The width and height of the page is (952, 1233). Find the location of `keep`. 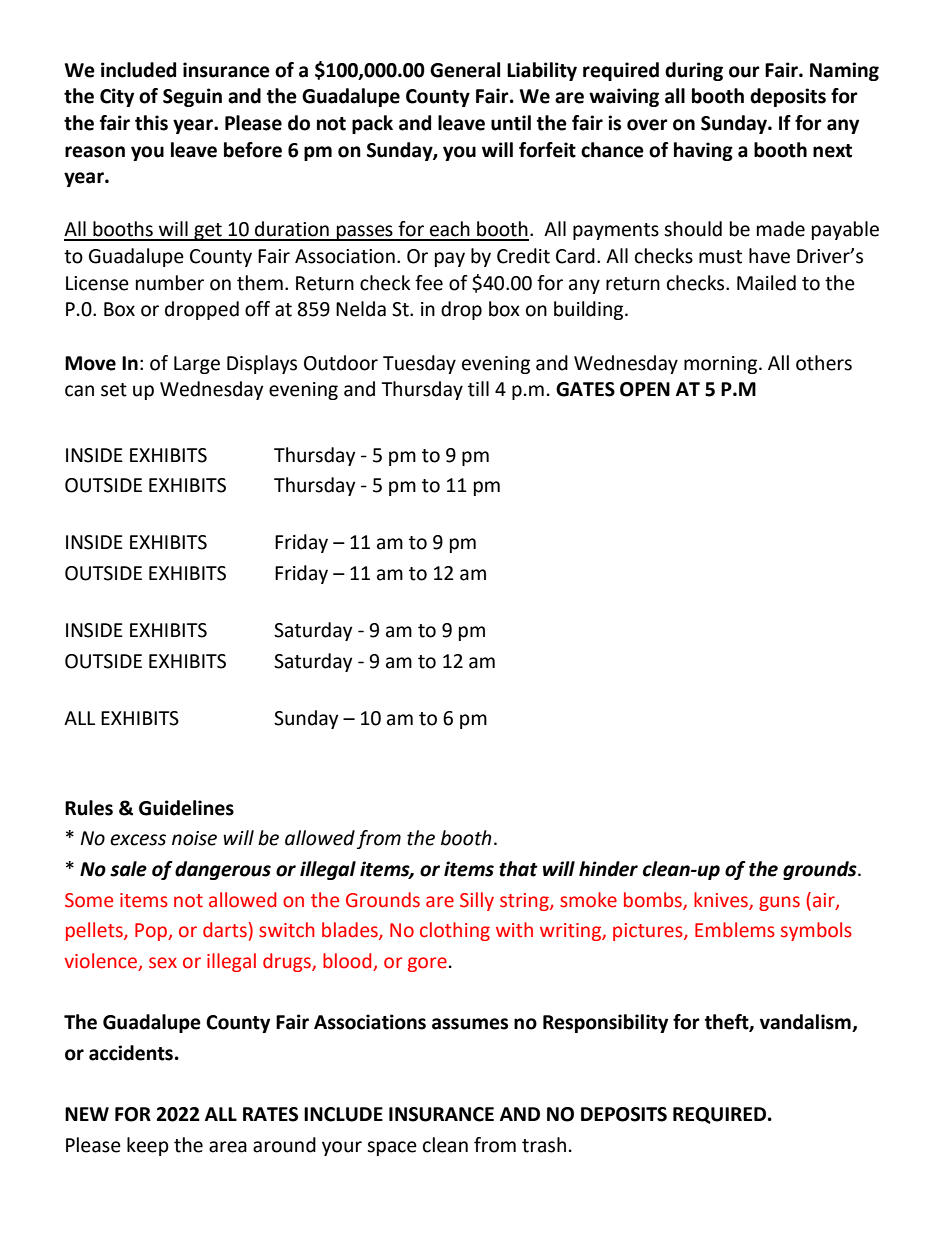

keep is located at coordinates (148, 1146).
